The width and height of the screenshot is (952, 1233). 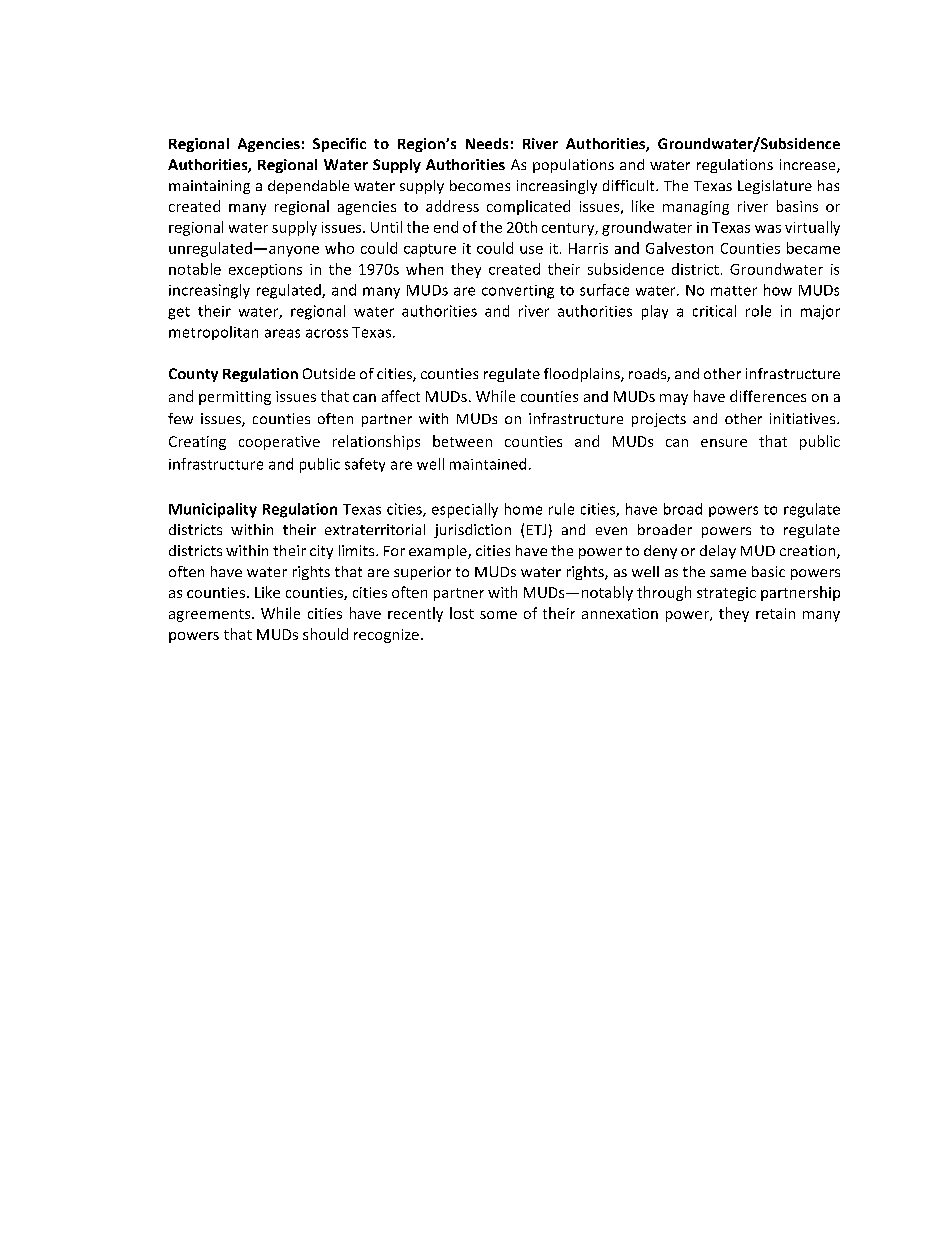 I want to click on permitting, so click(x=235, y=398).
